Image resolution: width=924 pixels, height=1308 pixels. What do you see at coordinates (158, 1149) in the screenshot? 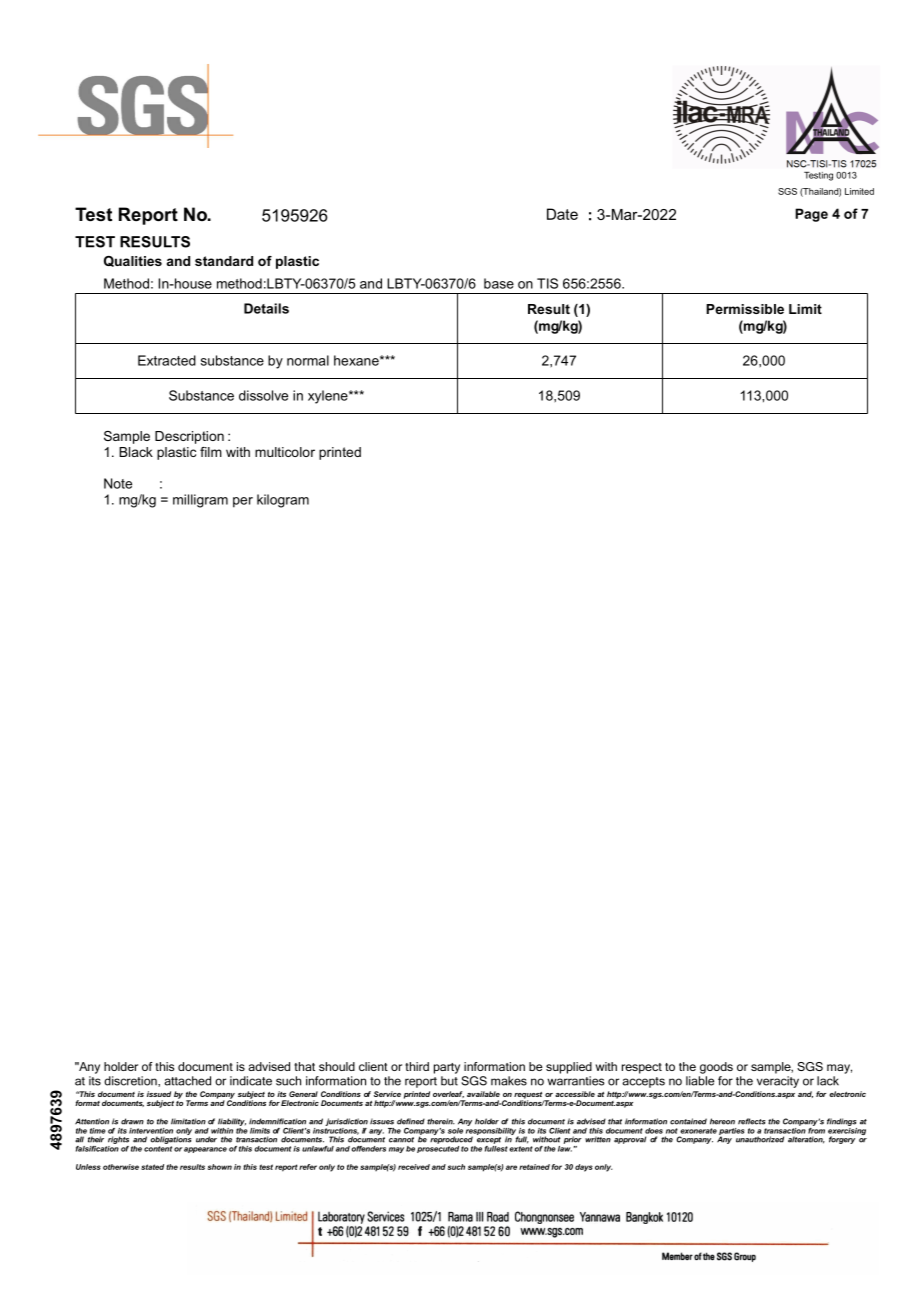
I see `content` at bounding box center [158, 1149].
